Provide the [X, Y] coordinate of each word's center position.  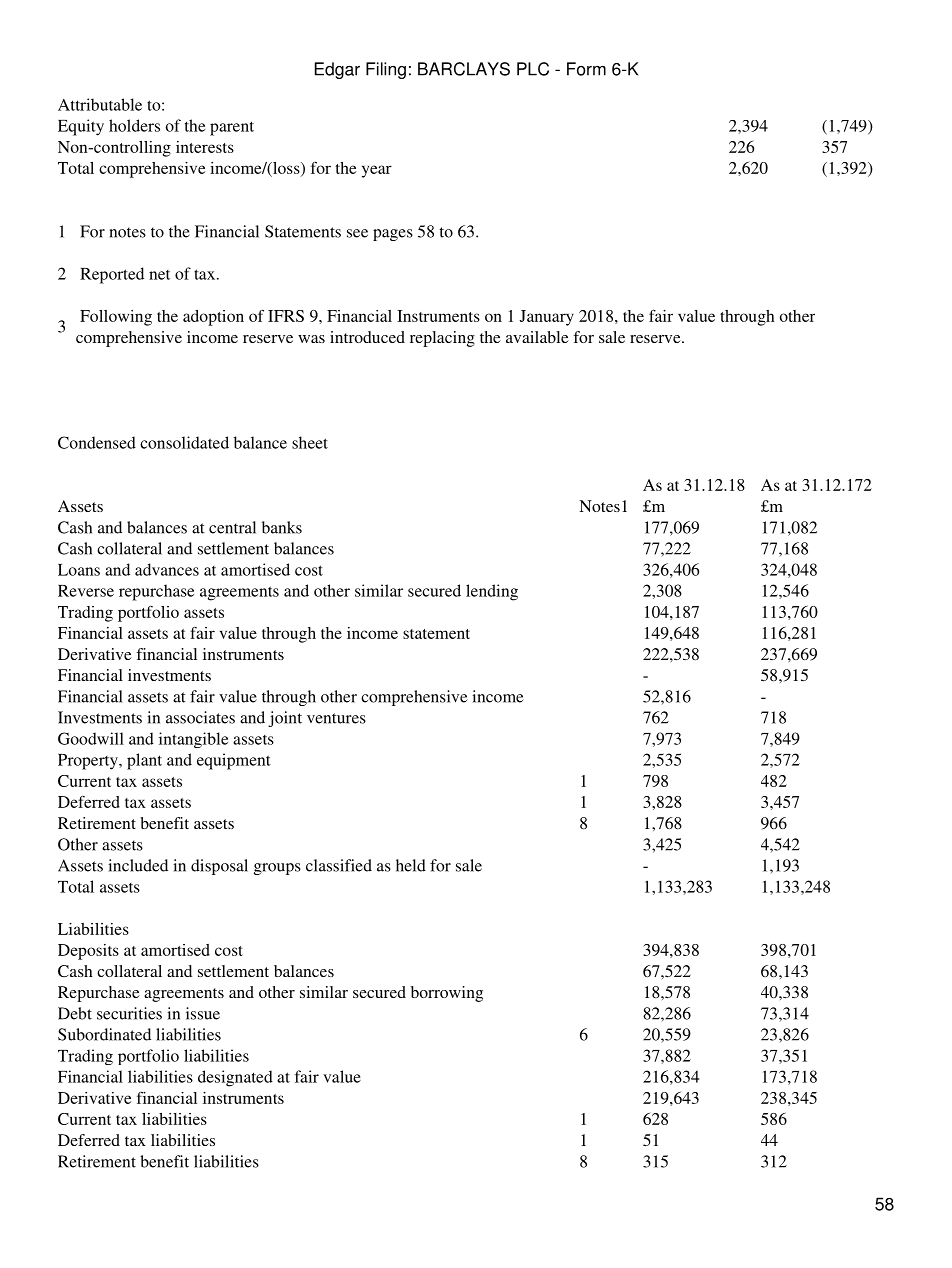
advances [167, 569]
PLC [533, 69]
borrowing [447, 994]
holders [134, 125]
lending [492, 592]
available [537, 337]
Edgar [337, 70]
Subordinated [104, 1034]
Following [116, 318]
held [411, 865]
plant [144, 761]
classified [339, 865]
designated [235, 1078]
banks [282, 527]
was [311, 339]
